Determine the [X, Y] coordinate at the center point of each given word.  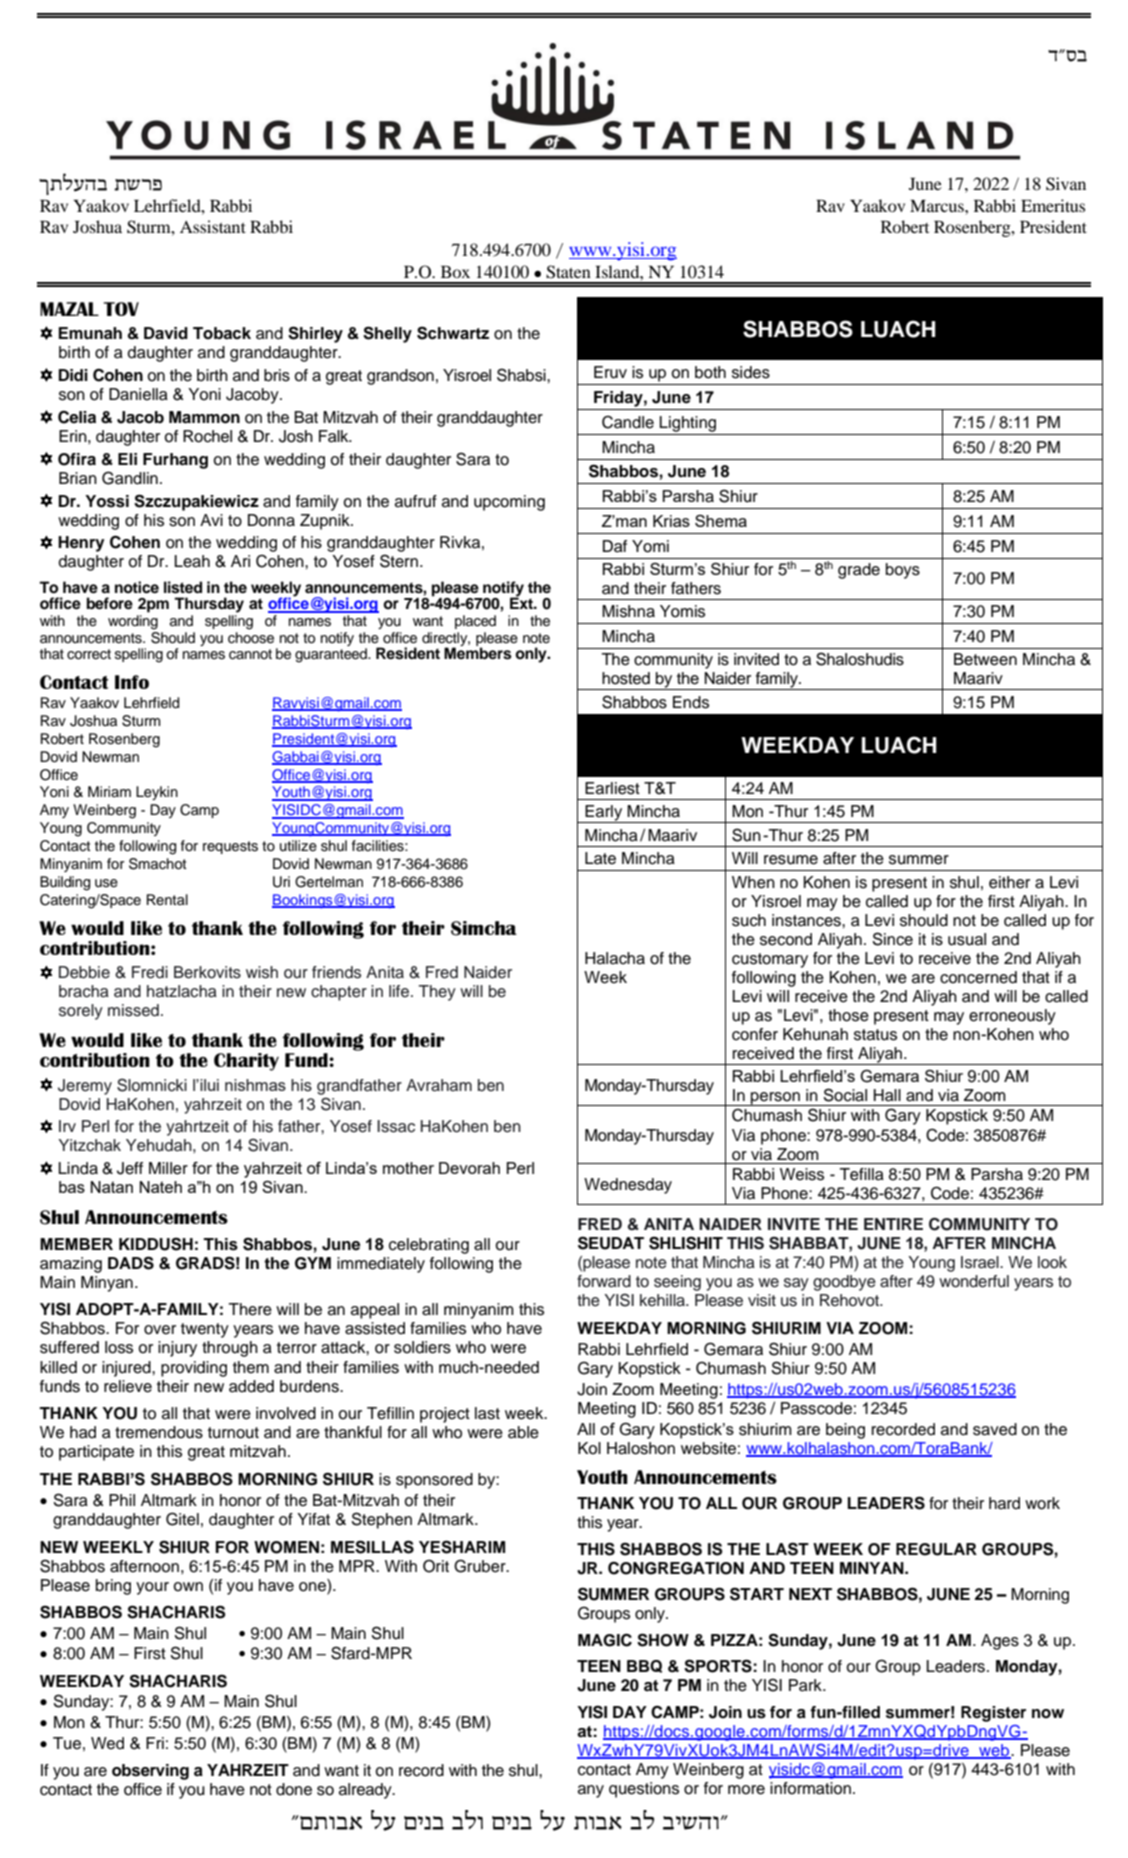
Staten [568, 272]
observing [150, 1772]
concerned [978, 977]
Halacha [615, 958]
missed [133, 1010]
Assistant [213, 226]
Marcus [938, 206]
